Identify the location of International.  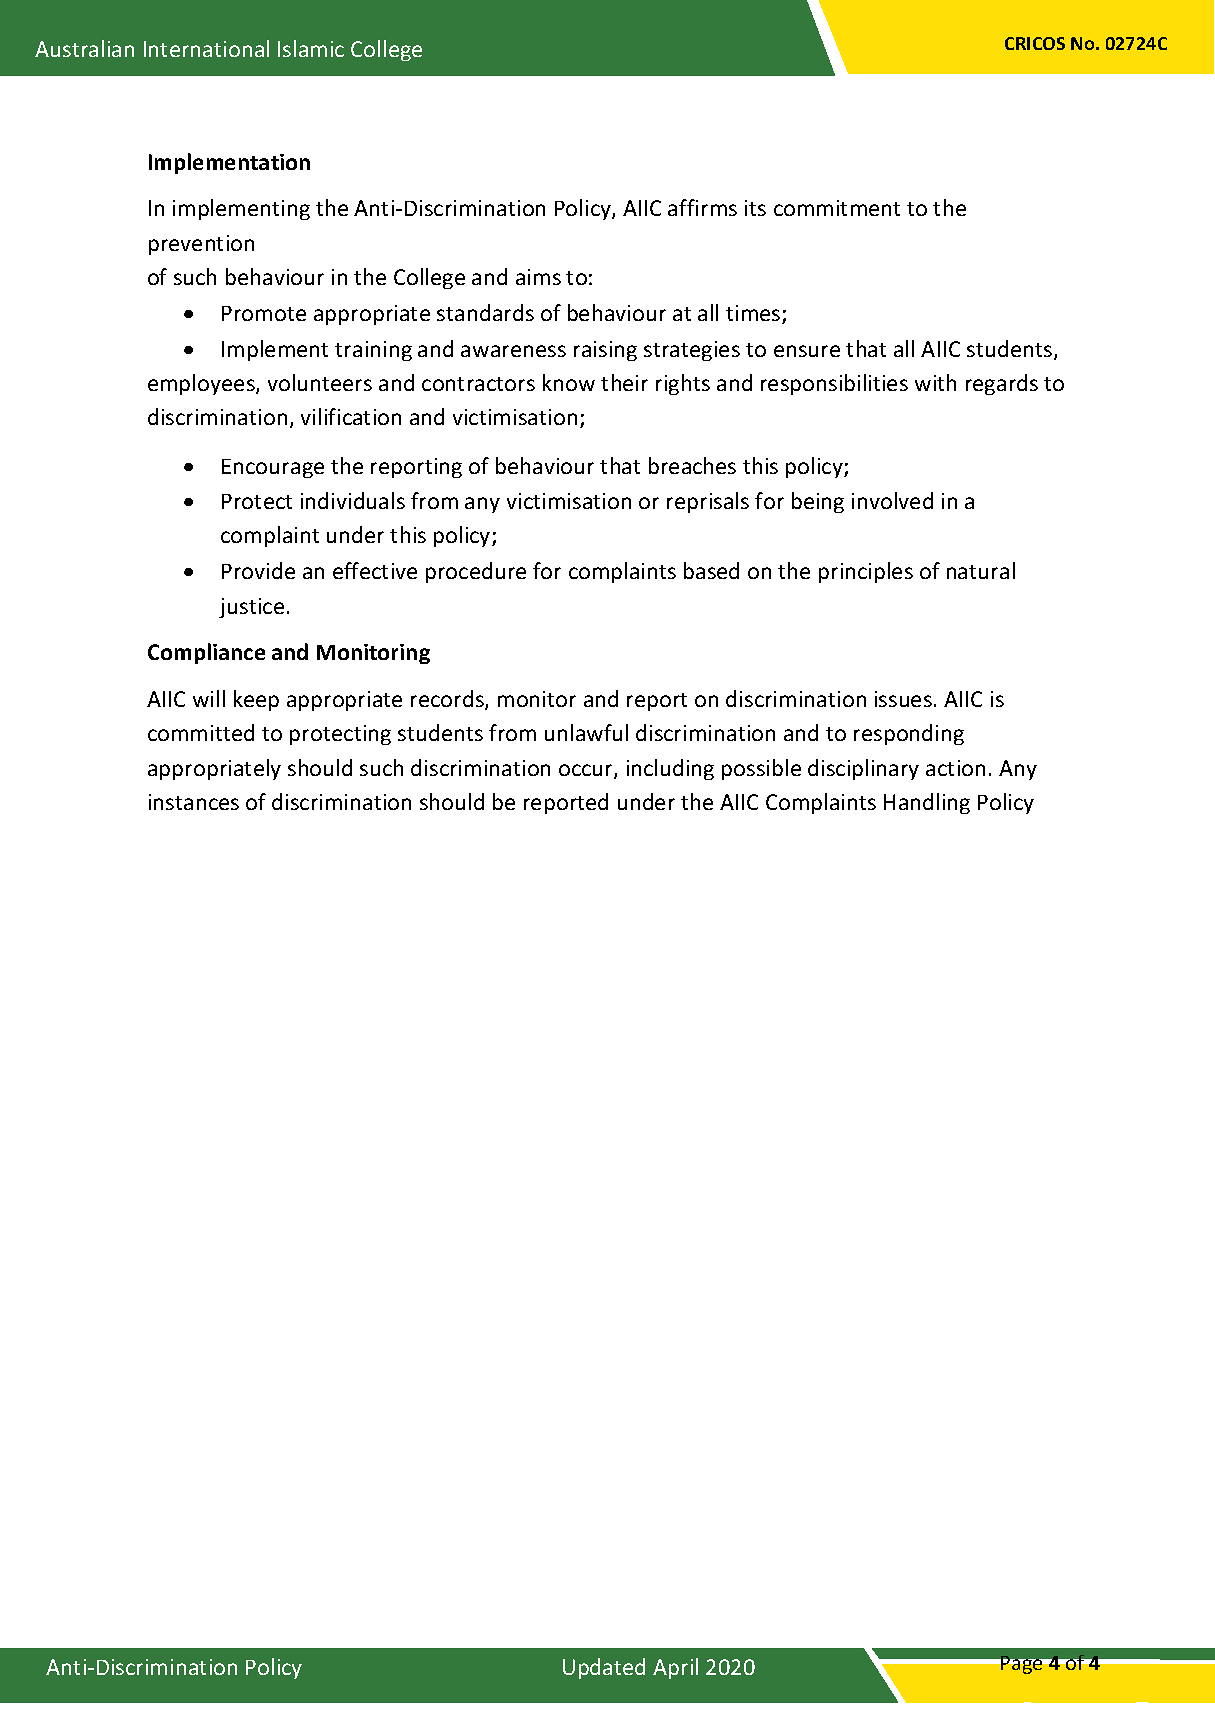
(206, 48).
